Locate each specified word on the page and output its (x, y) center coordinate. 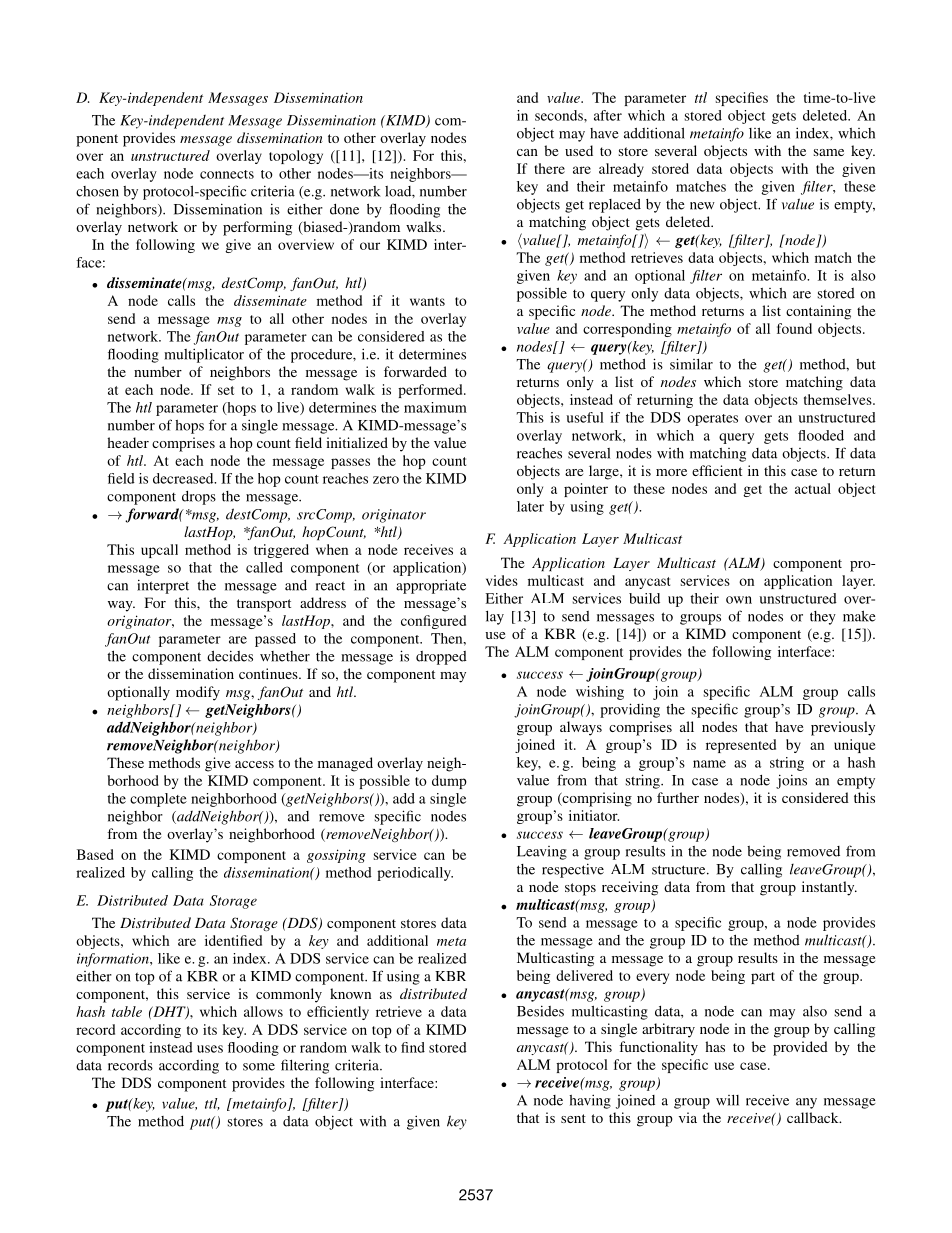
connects (227, 174)
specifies (742, 99)
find (413, 1047)
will (727, 1100)
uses (210, 1049)
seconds (560, 115)
